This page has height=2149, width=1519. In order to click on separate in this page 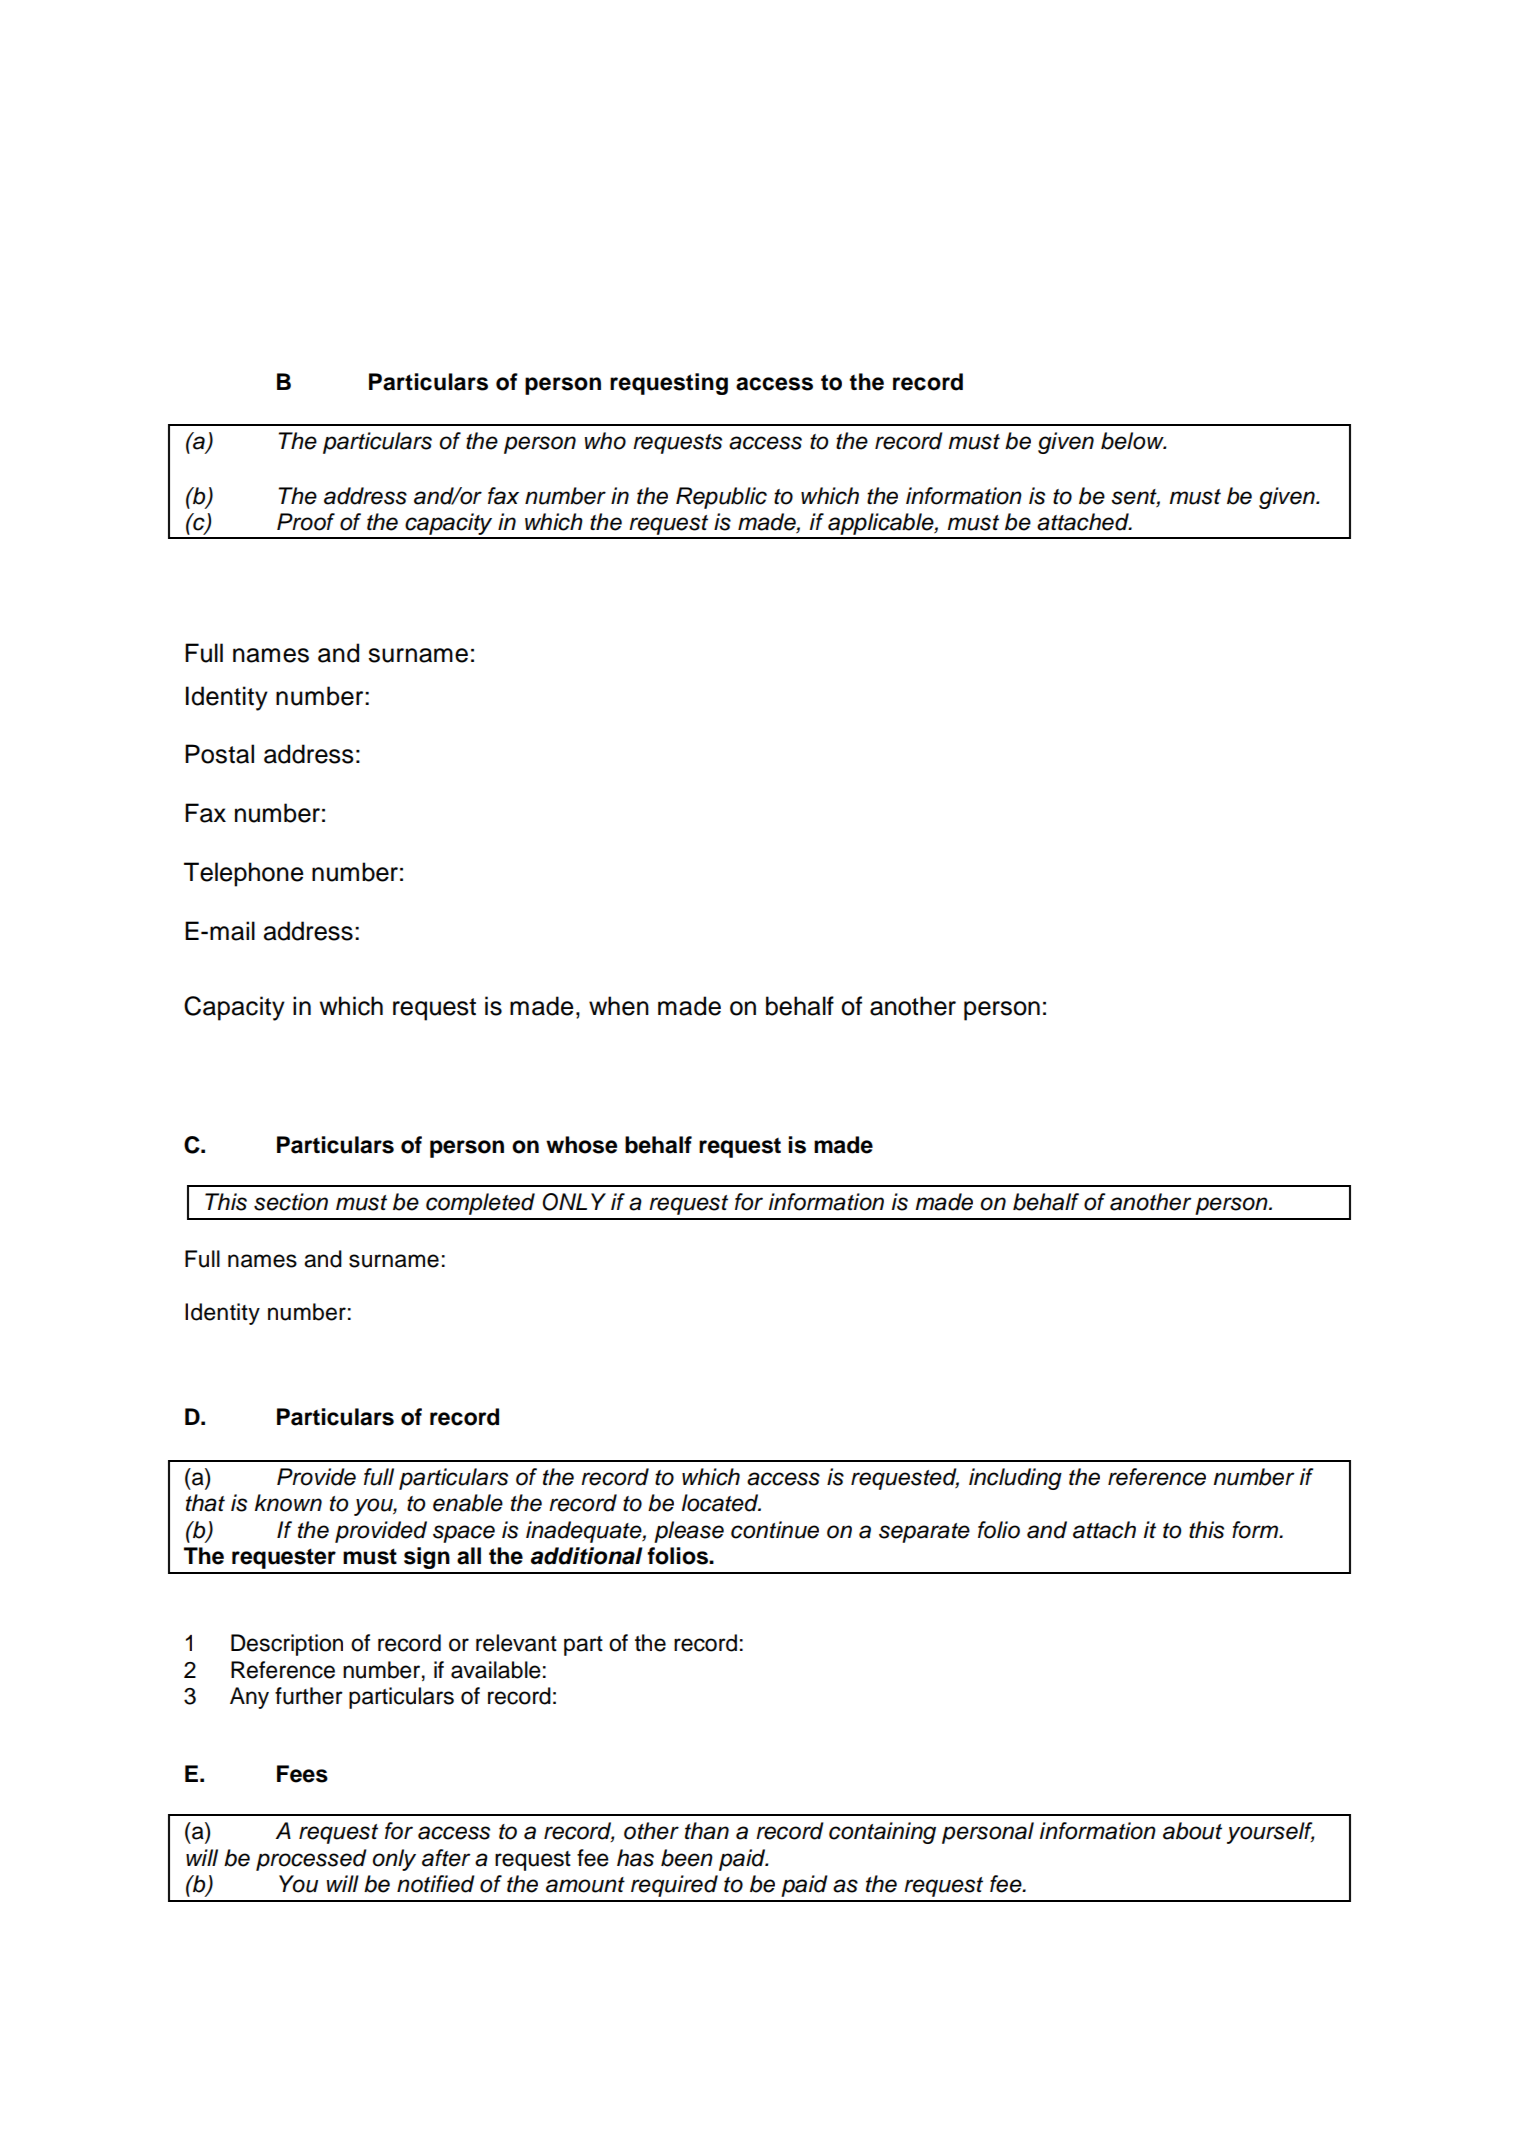, I will do `click(924, 1533)`.
